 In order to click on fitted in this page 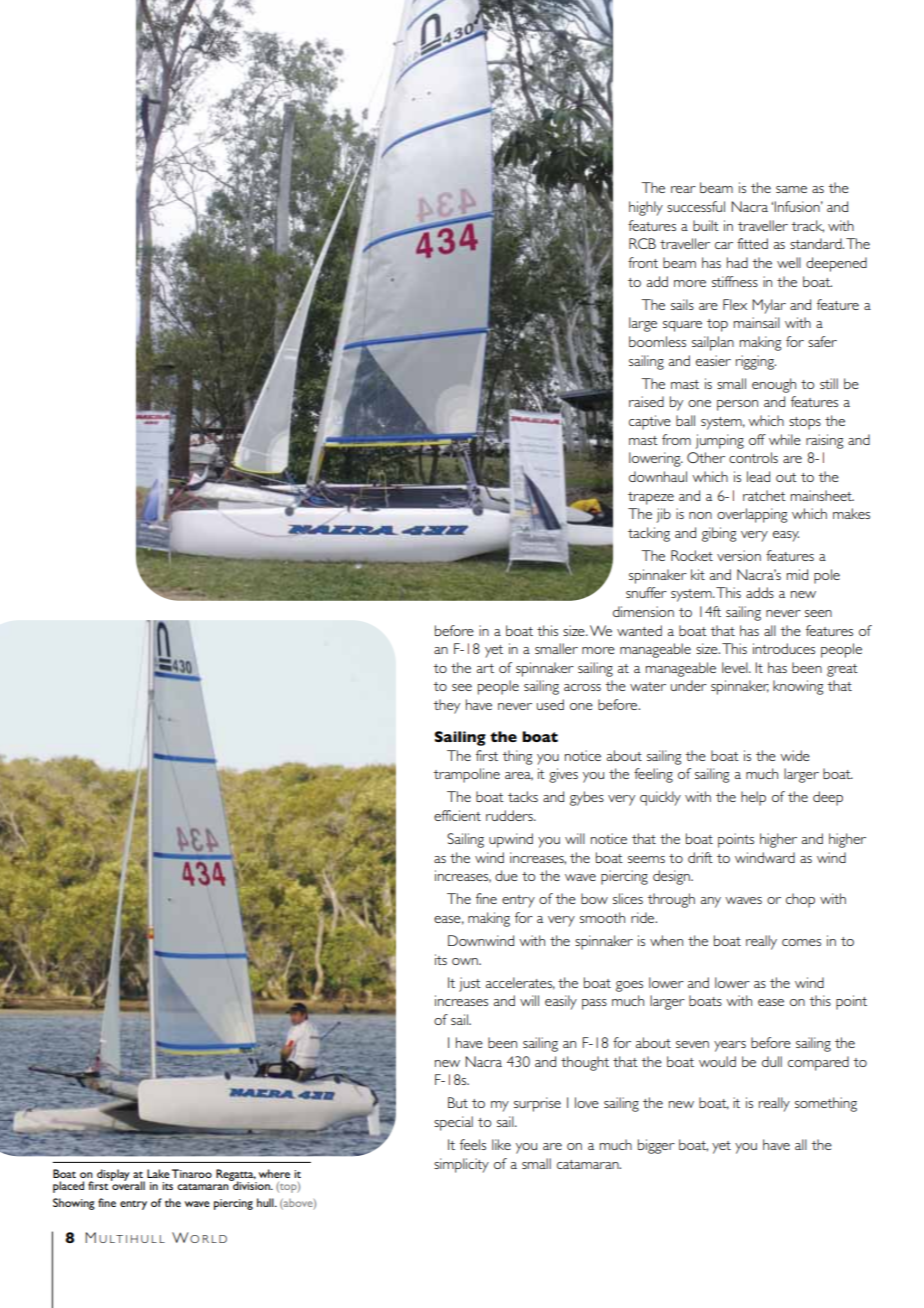, I will do `click(752, 243)`.
